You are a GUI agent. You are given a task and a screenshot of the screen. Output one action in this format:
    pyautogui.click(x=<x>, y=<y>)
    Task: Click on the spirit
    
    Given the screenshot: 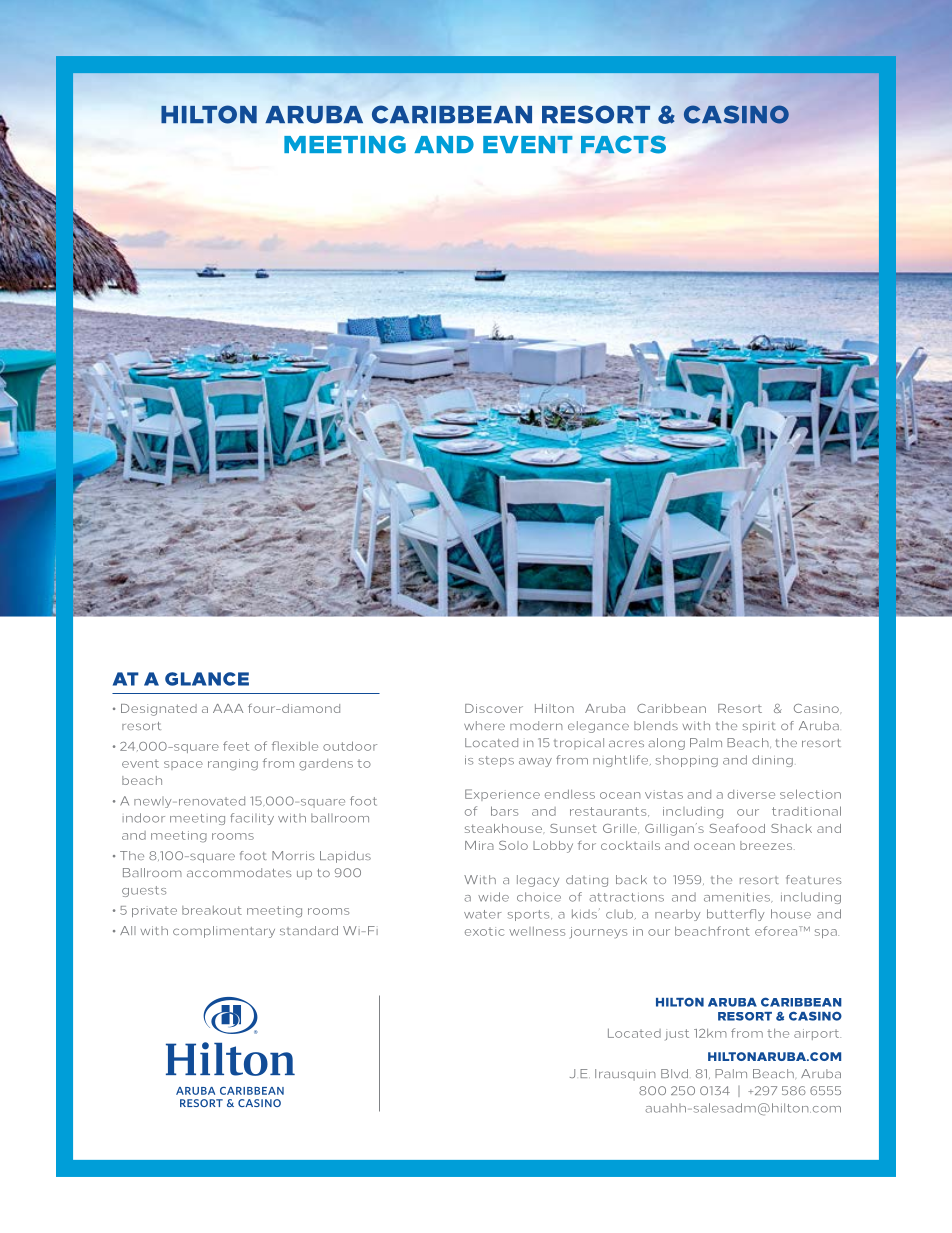 What is the action you would take?
    pyautogui.click(x=759, y=727)
